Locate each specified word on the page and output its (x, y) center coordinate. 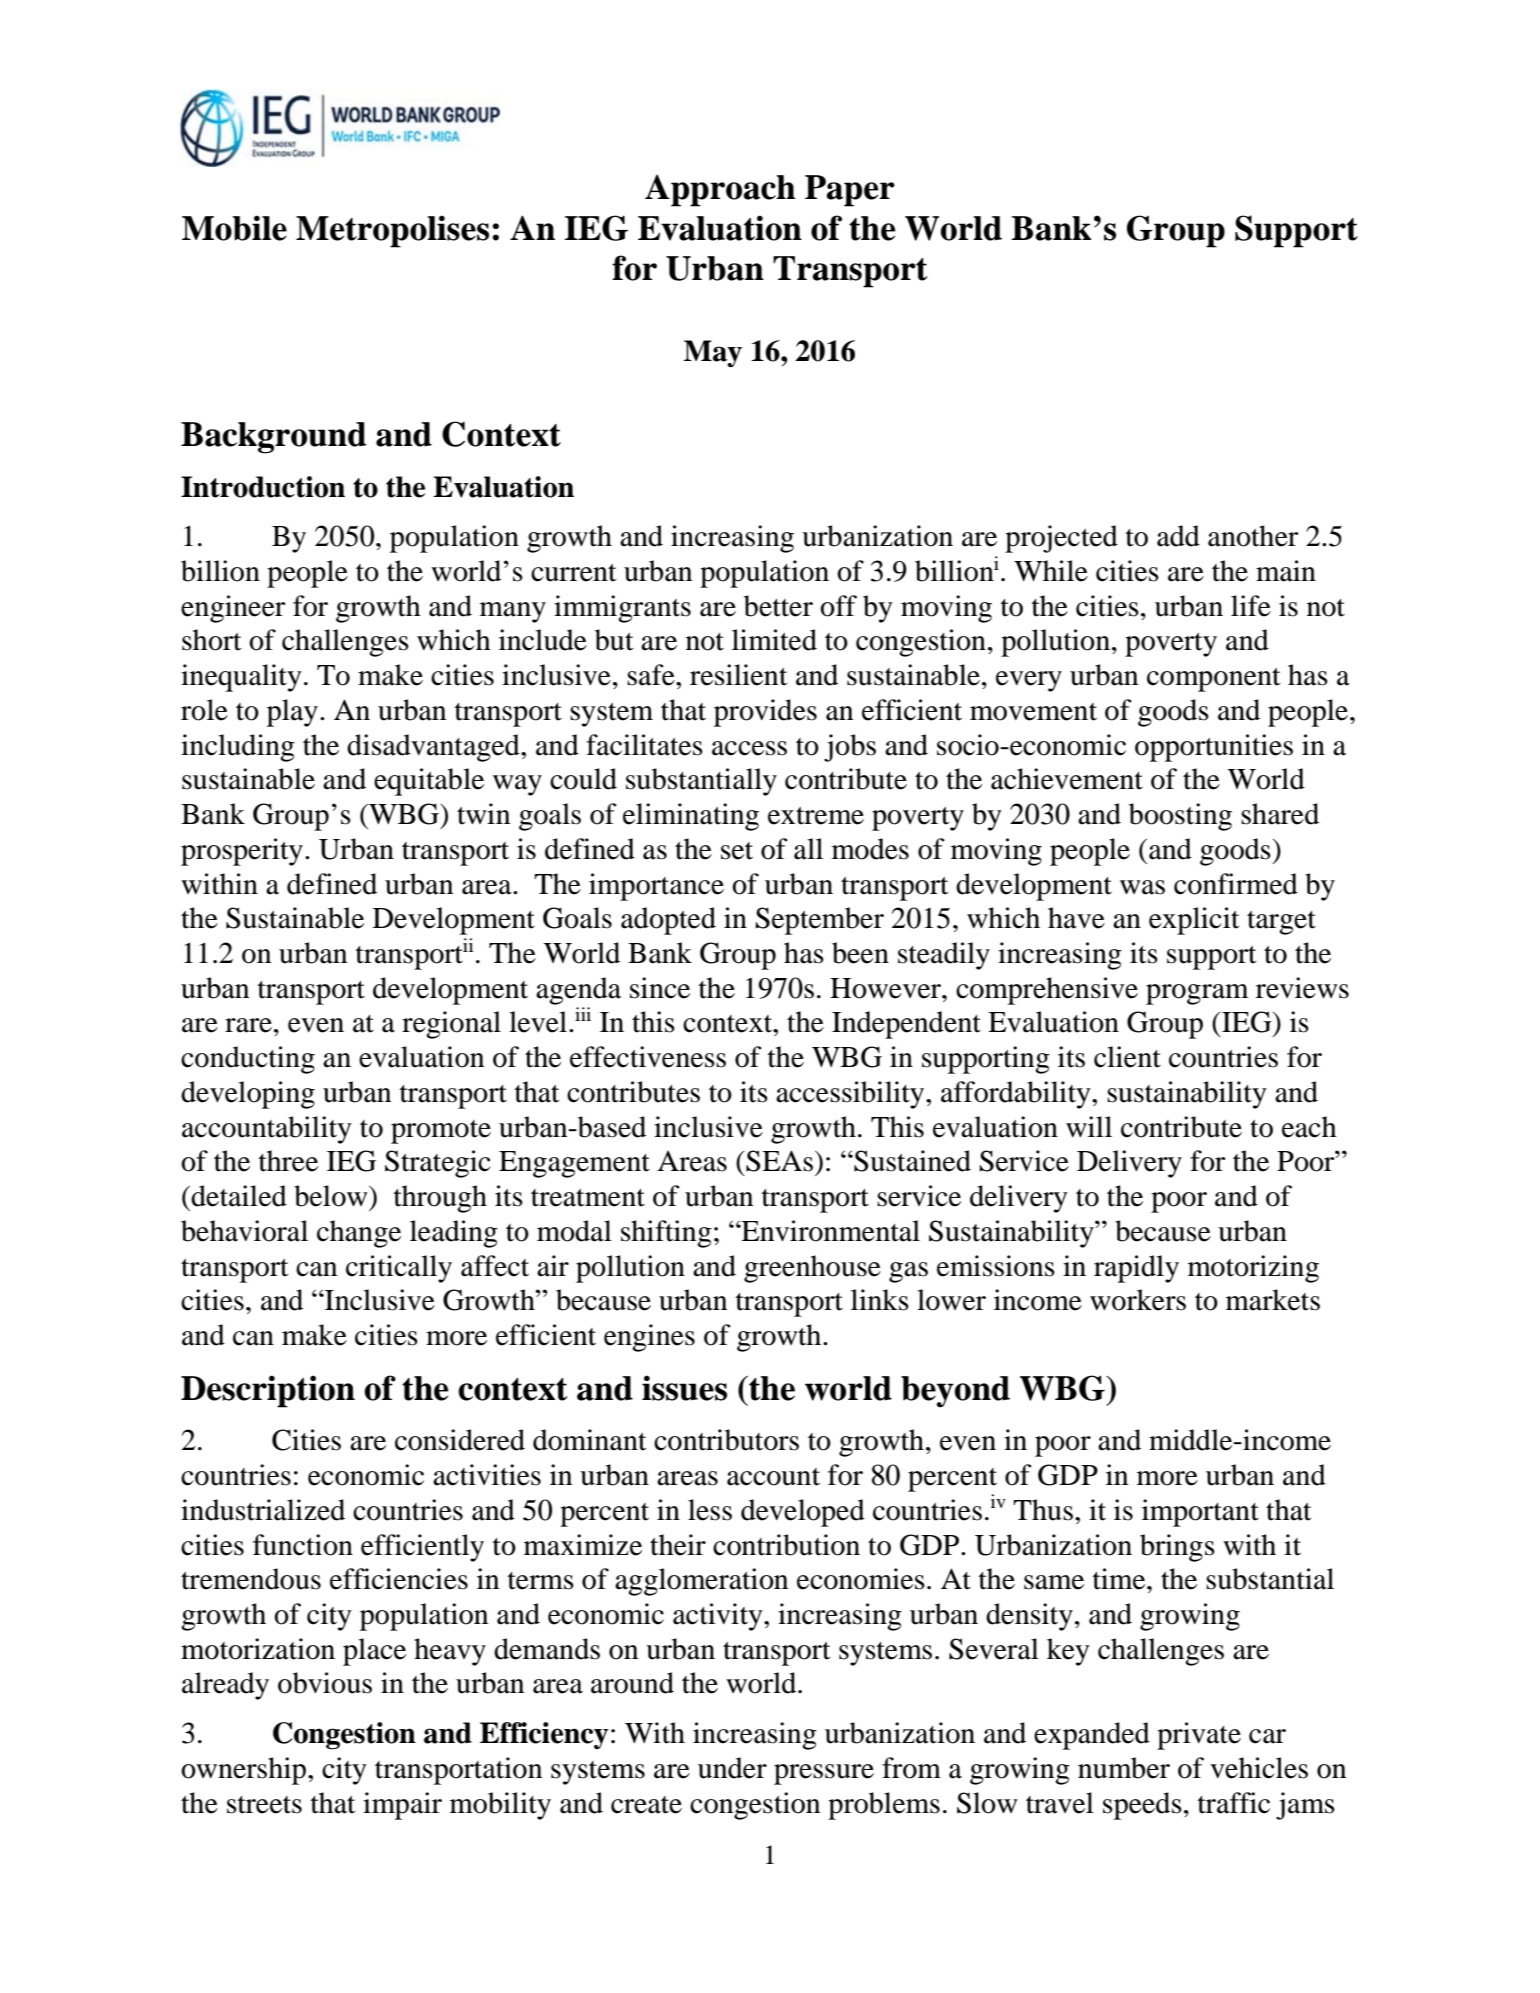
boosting (1180, 817)
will (1089, 1126)
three (288, 1161)
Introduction (263, 487)
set (737, 851)
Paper (850, 191)
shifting (666, 1234)
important (1200, 1513)
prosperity (242, 852)
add (1178, 536)
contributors (726, 1440)
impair (402, 1806)
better (778, 606)
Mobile (234, 228)
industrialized (263, 1510)
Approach (720, 191)
